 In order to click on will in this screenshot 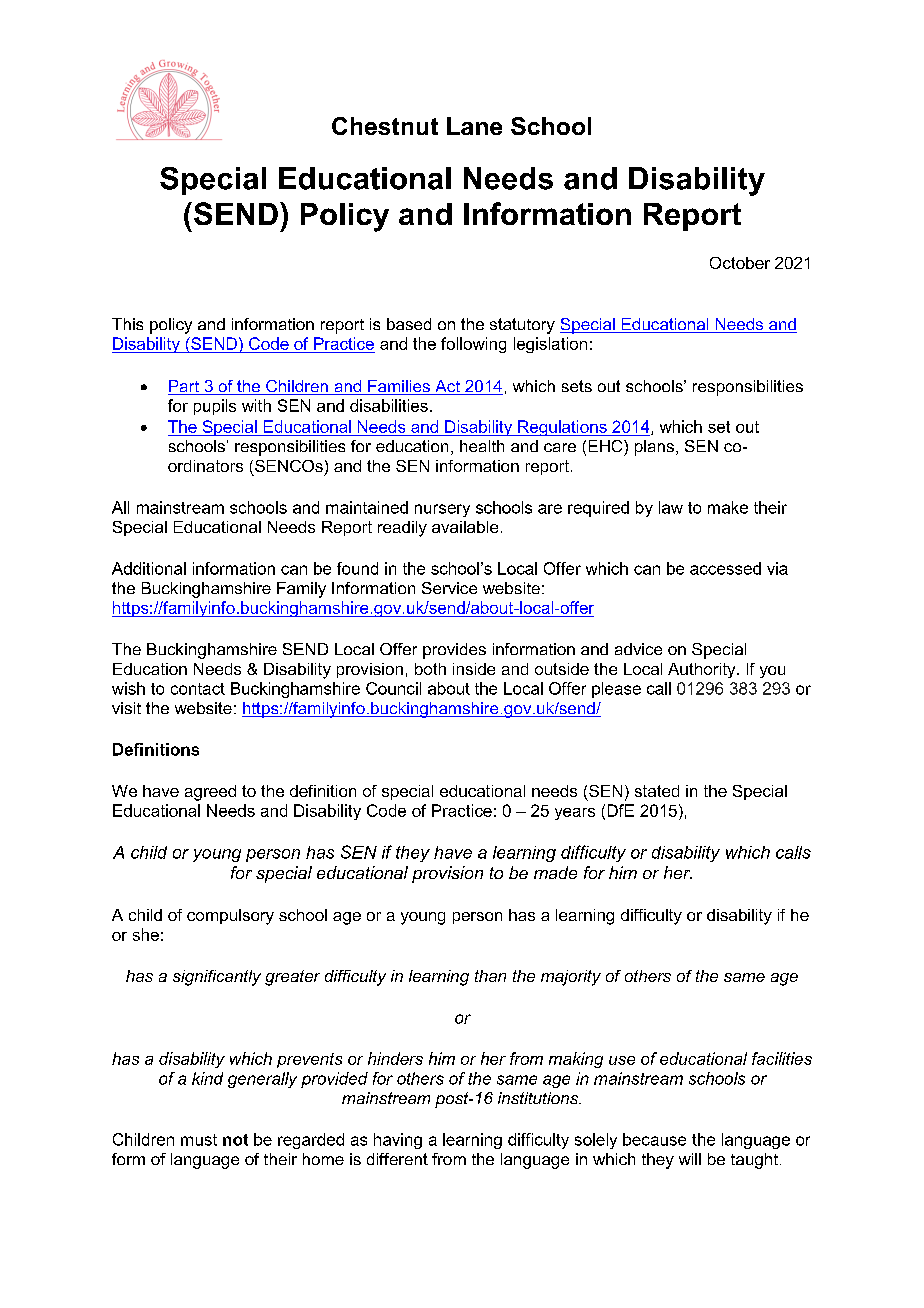, I will do `click(690, 1159)`.
